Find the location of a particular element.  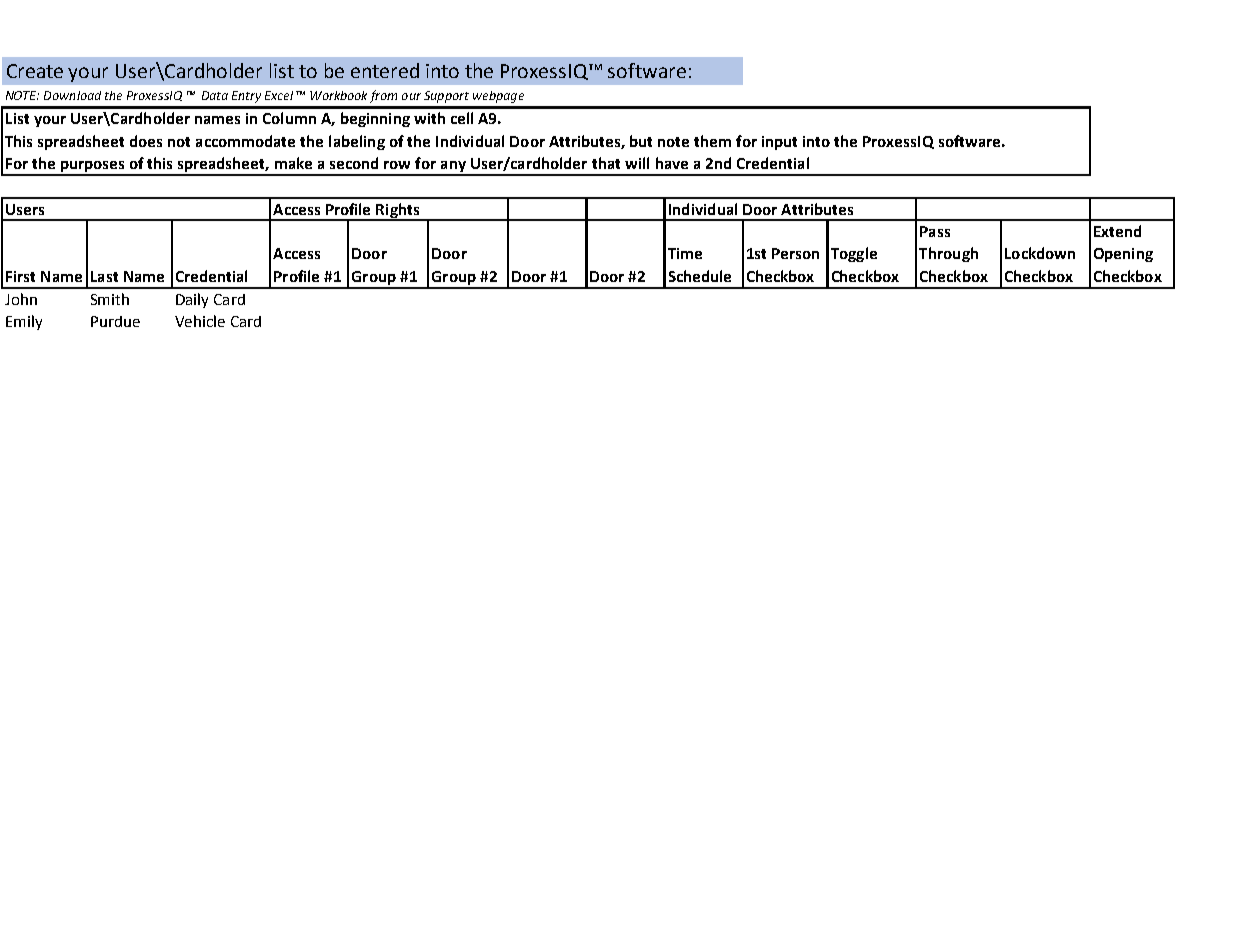

Purdue is located at coordinates (115, 321).
